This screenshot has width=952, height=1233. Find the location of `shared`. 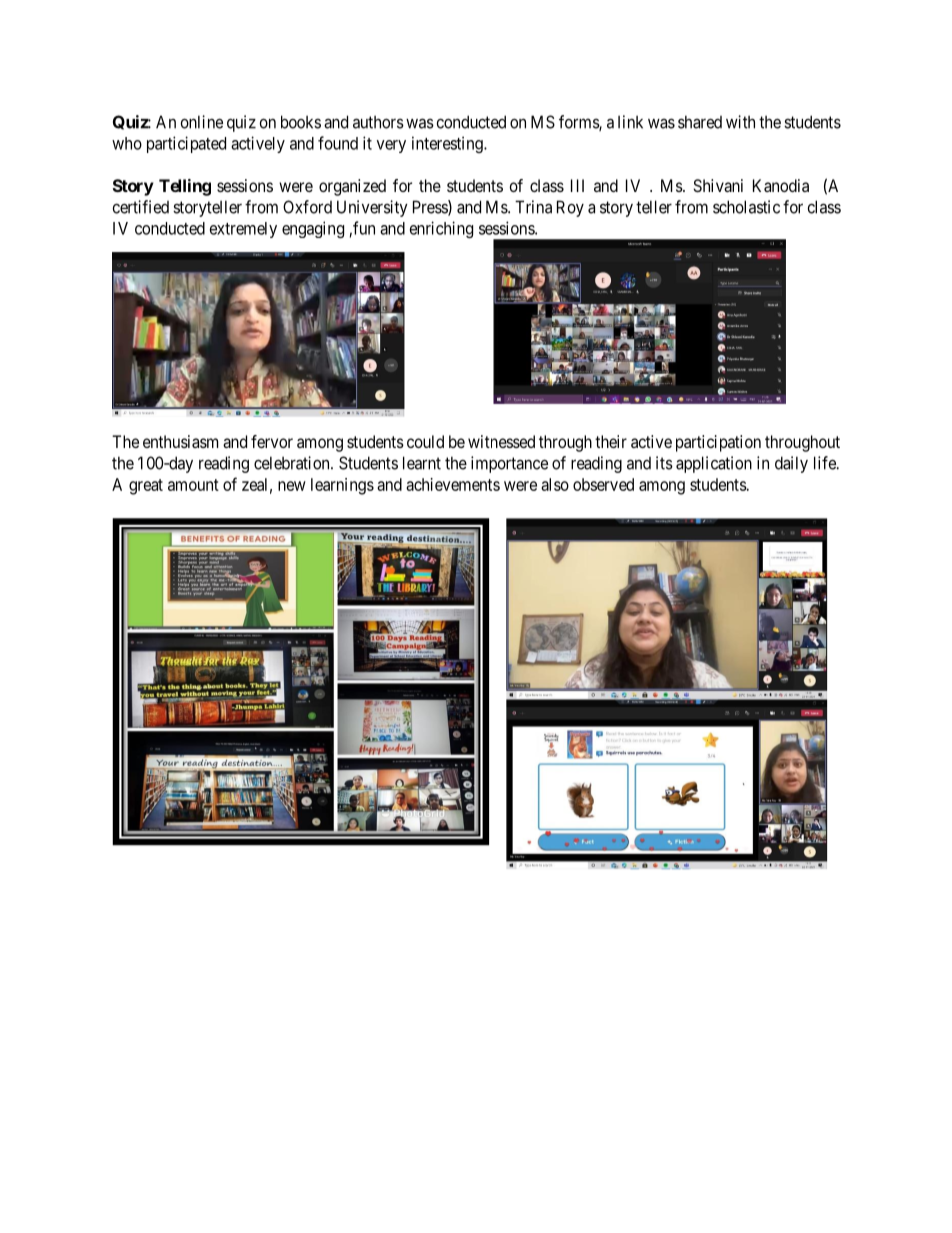

shared is located at coordinates (700, 122).
